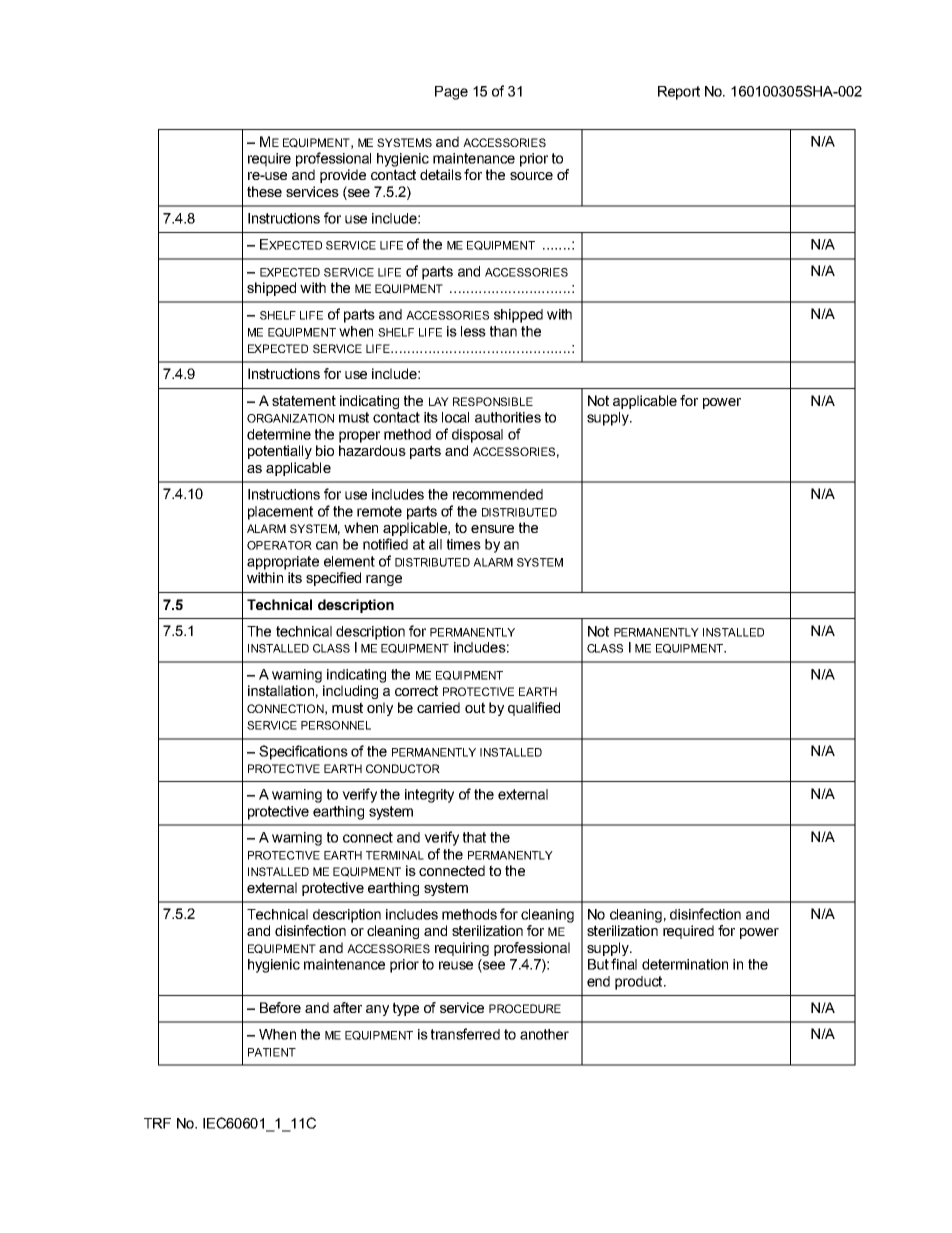  What do you see at coordinates (416, 690) in the image?
I see `correct` at bounding box center [416, 690].
